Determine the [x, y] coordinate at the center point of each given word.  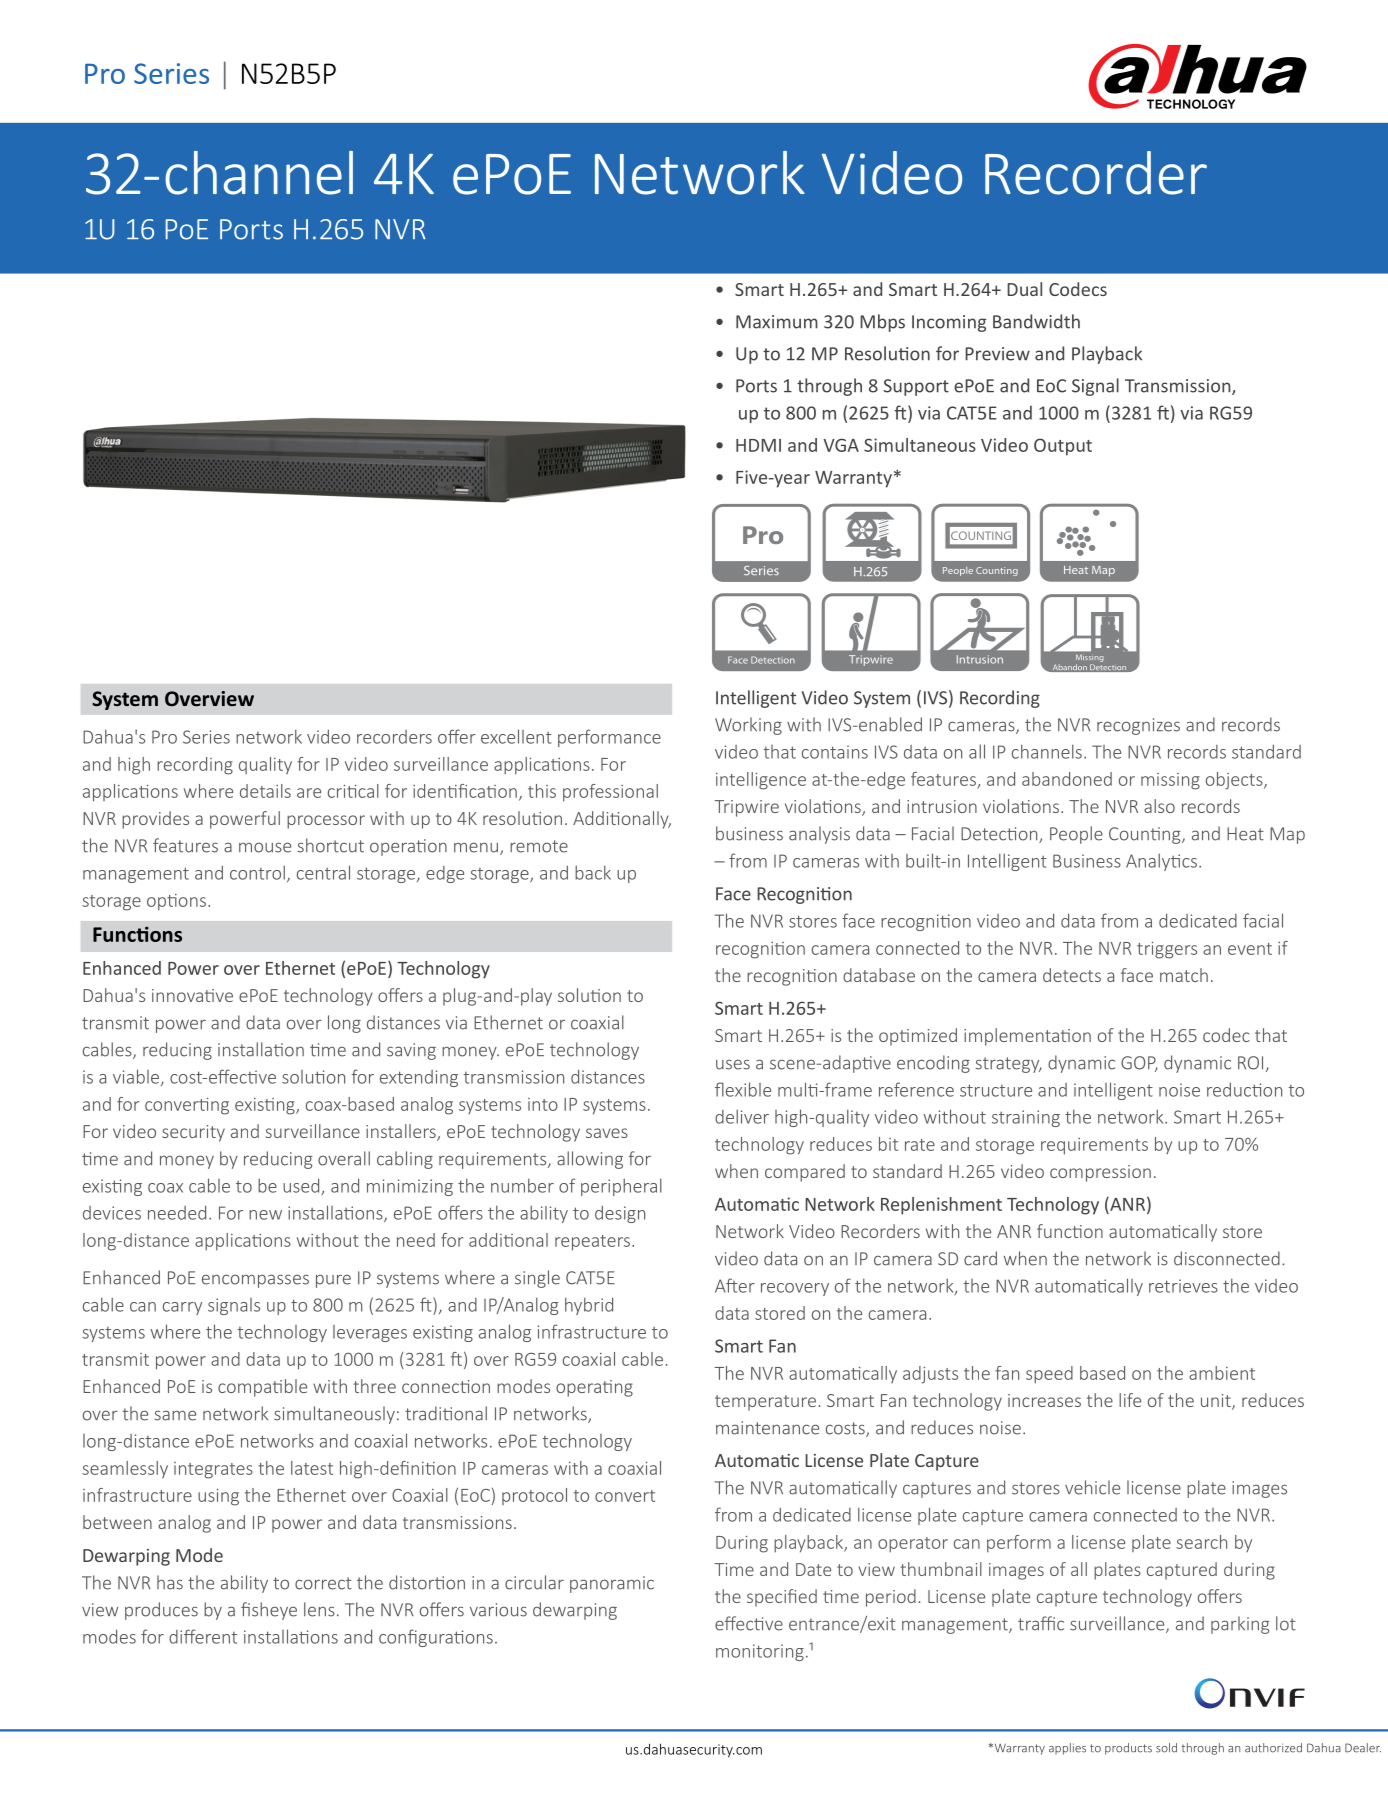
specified [782, 1598]
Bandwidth [1036, 321]
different [203, 1636]
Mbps [882, 323]
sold [1166, 1748]
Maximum [777, 322]
